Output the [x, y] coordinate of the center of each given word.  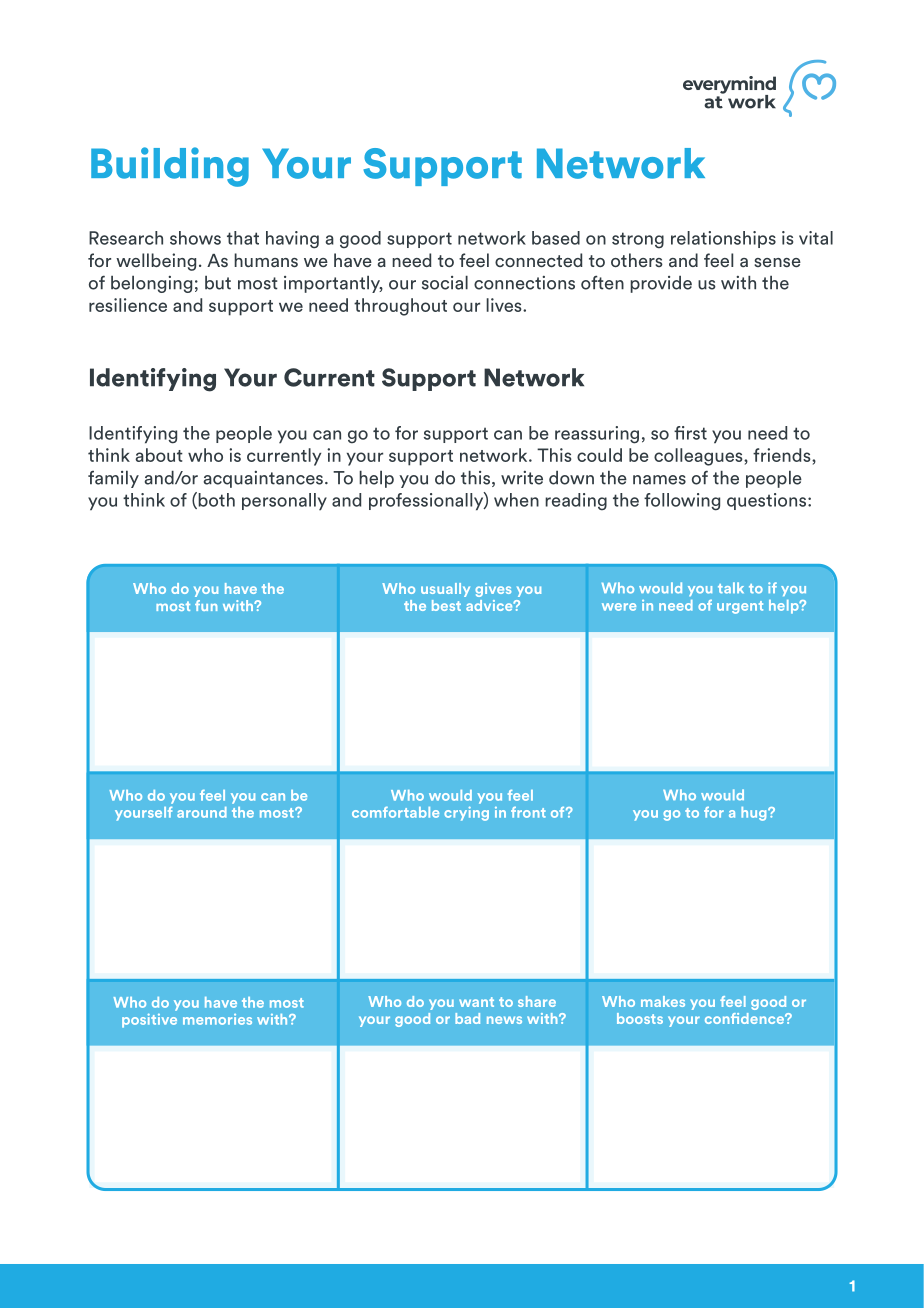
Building [170, 167]
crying [466, 814]
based [556, 238]
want [476, 1002]
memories [217, 1019]
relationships [723, 239]
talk [731, 588]
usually [445, 590]
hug [755, 814]
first [690, 433]
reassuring [597, 435]
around [202, 812]
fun [206, 605]
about [159, 455]
